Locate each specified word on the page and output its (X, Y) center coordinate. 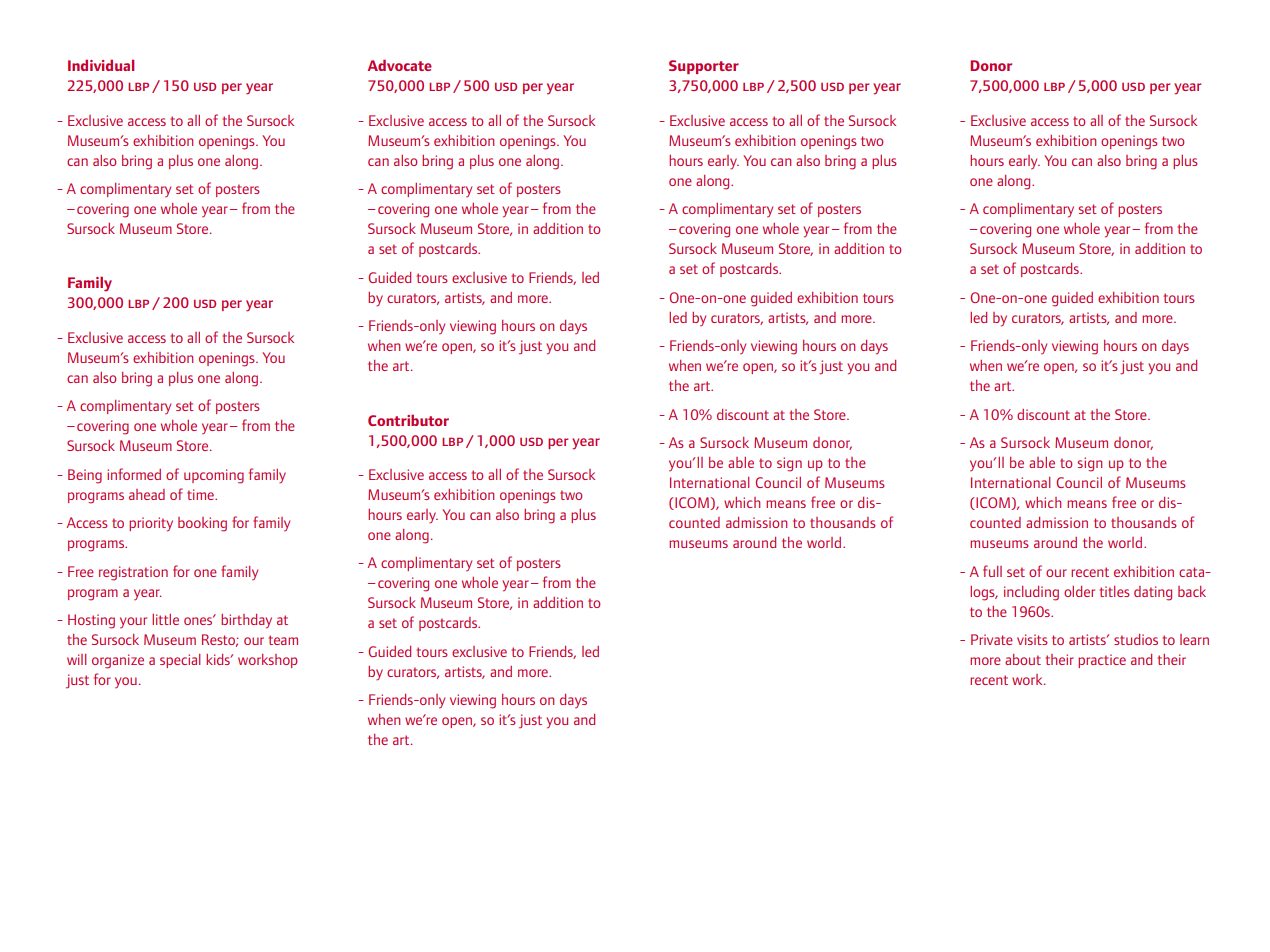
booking (202, 524)
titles (1114, 591)
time (201, 494)
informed (134, 474)
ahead (147, 494)
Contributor (408, 420)
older (1079, 591)
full (992, 571)
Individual (101, 65)
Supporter (704, 67)
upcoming (214, 476)
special (180, 661)
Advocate (400, 65)
